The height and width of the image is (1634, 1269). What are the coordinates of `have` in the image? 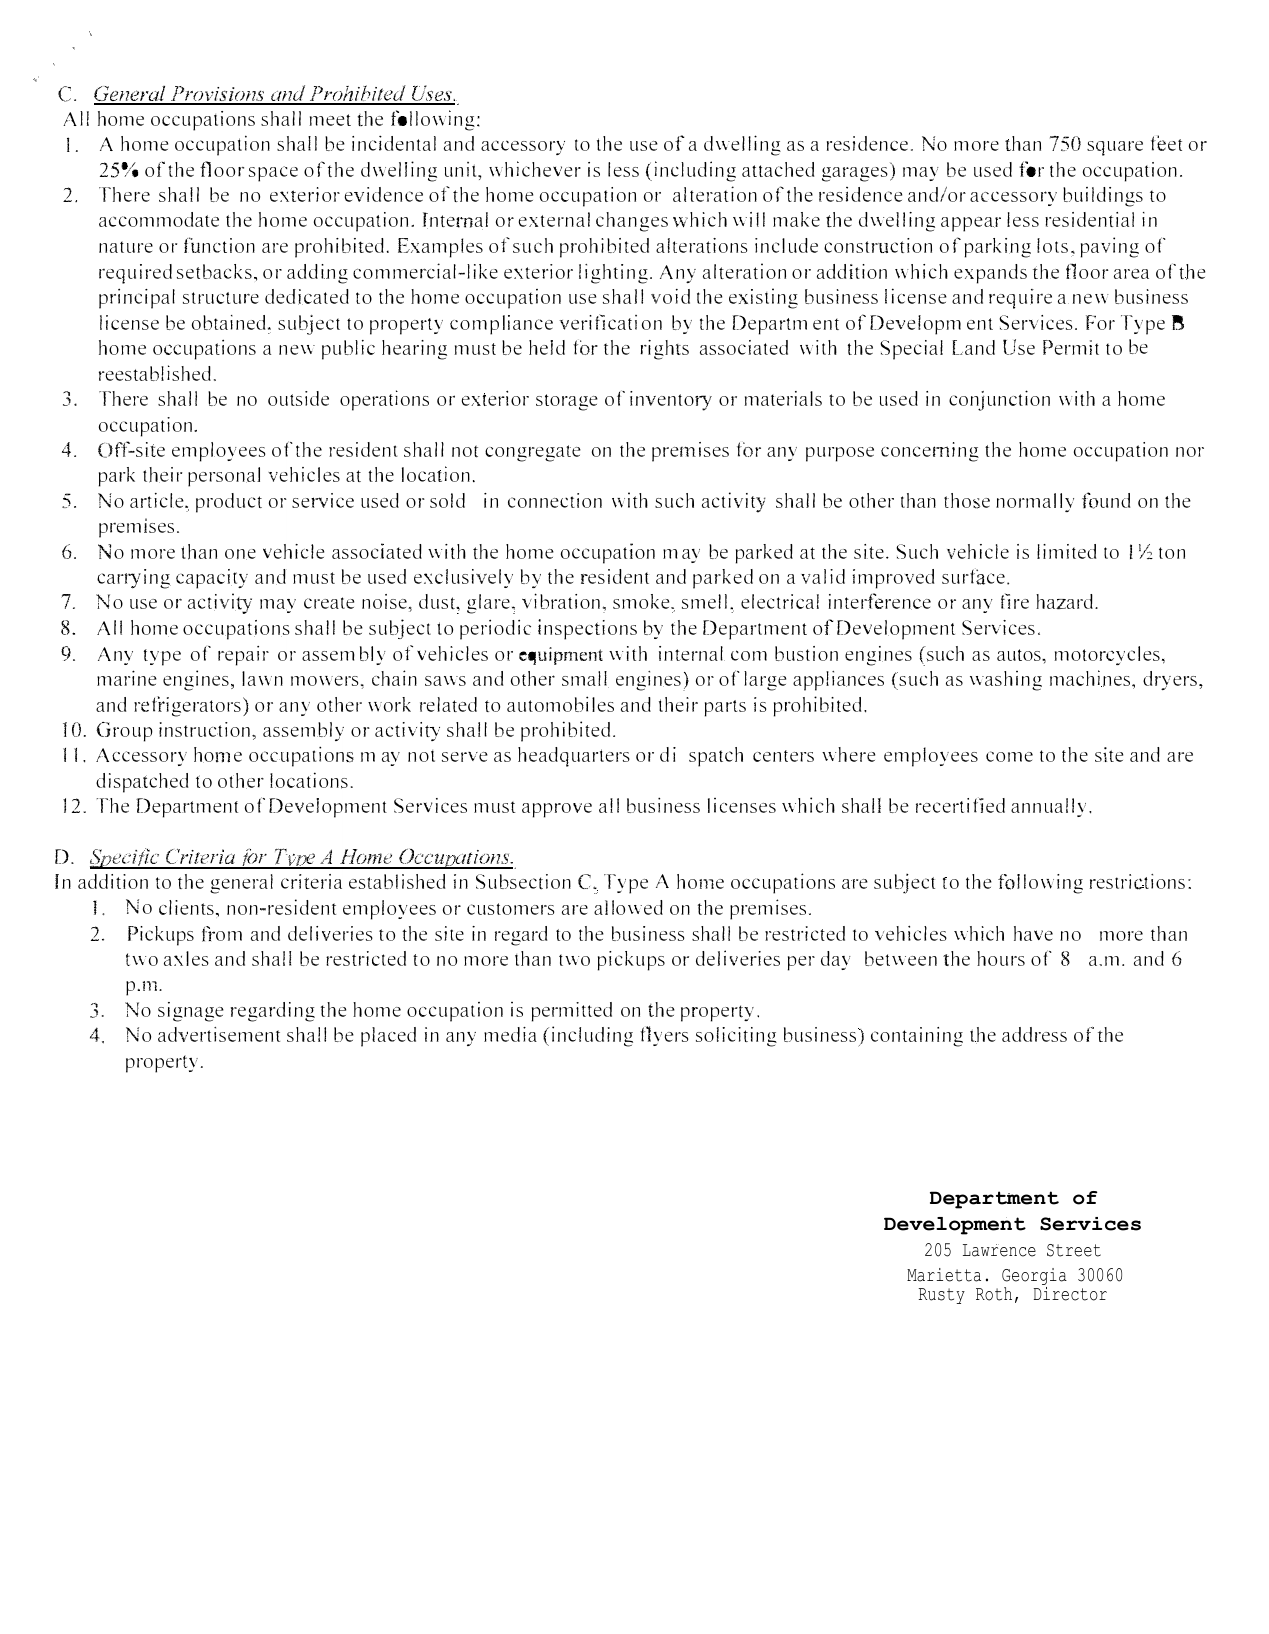 It's located at (1033, 933).
